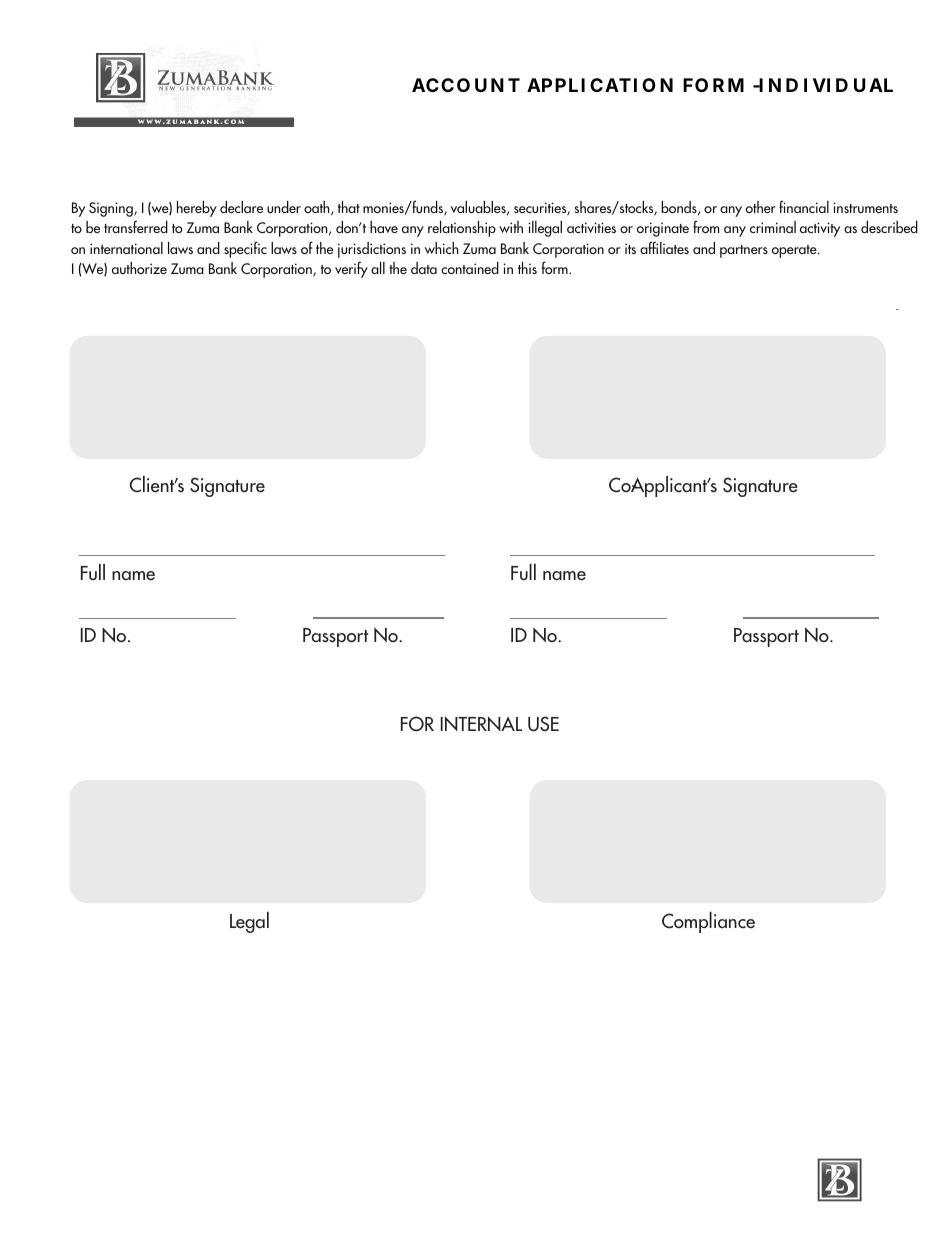 The image size is (952, 1234). I want to click on USE, so click(543, 724).
